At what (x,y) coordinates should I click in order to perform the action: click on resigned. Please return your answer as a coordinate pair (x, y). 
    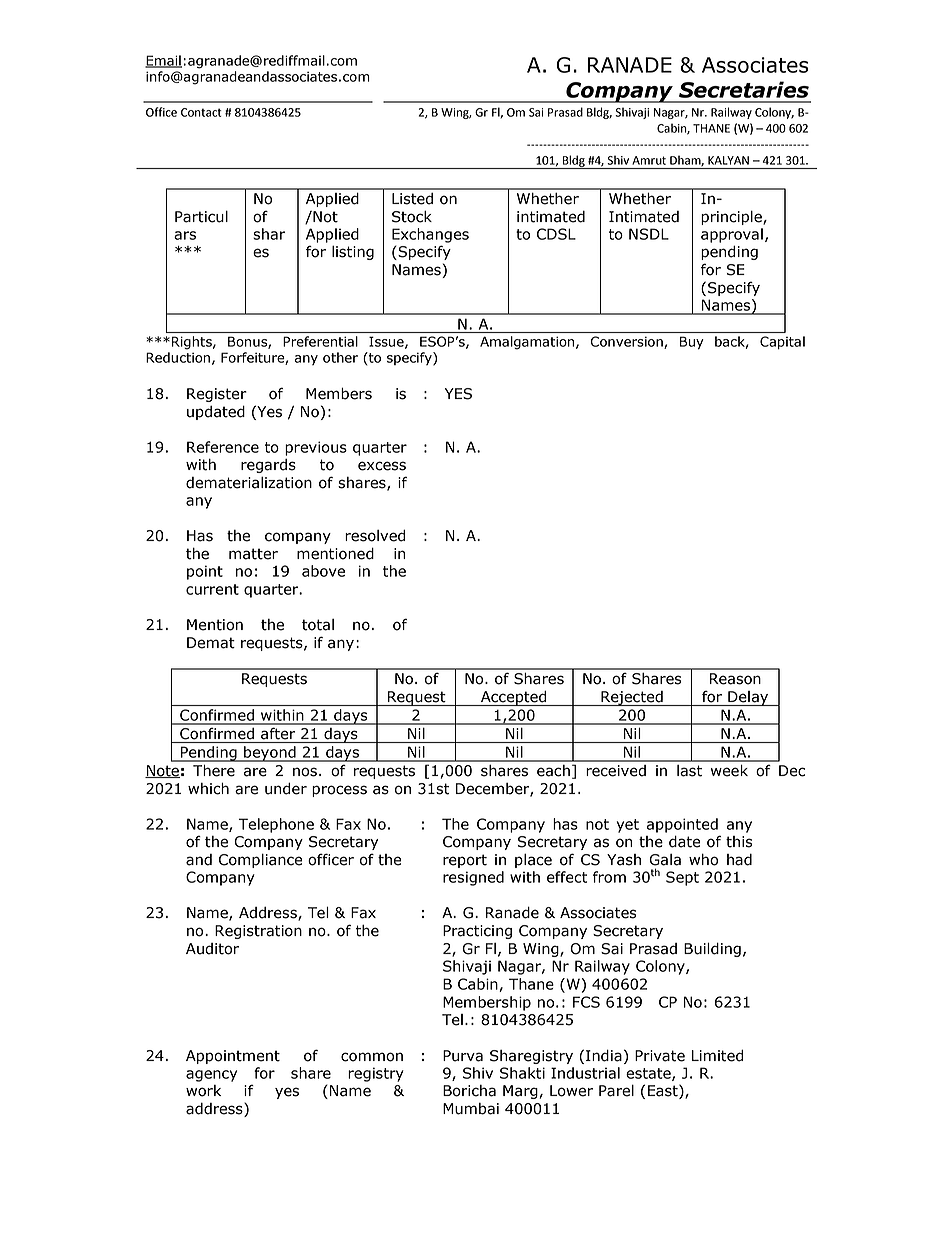
    Looking at the image, I should click on (473, 878).
